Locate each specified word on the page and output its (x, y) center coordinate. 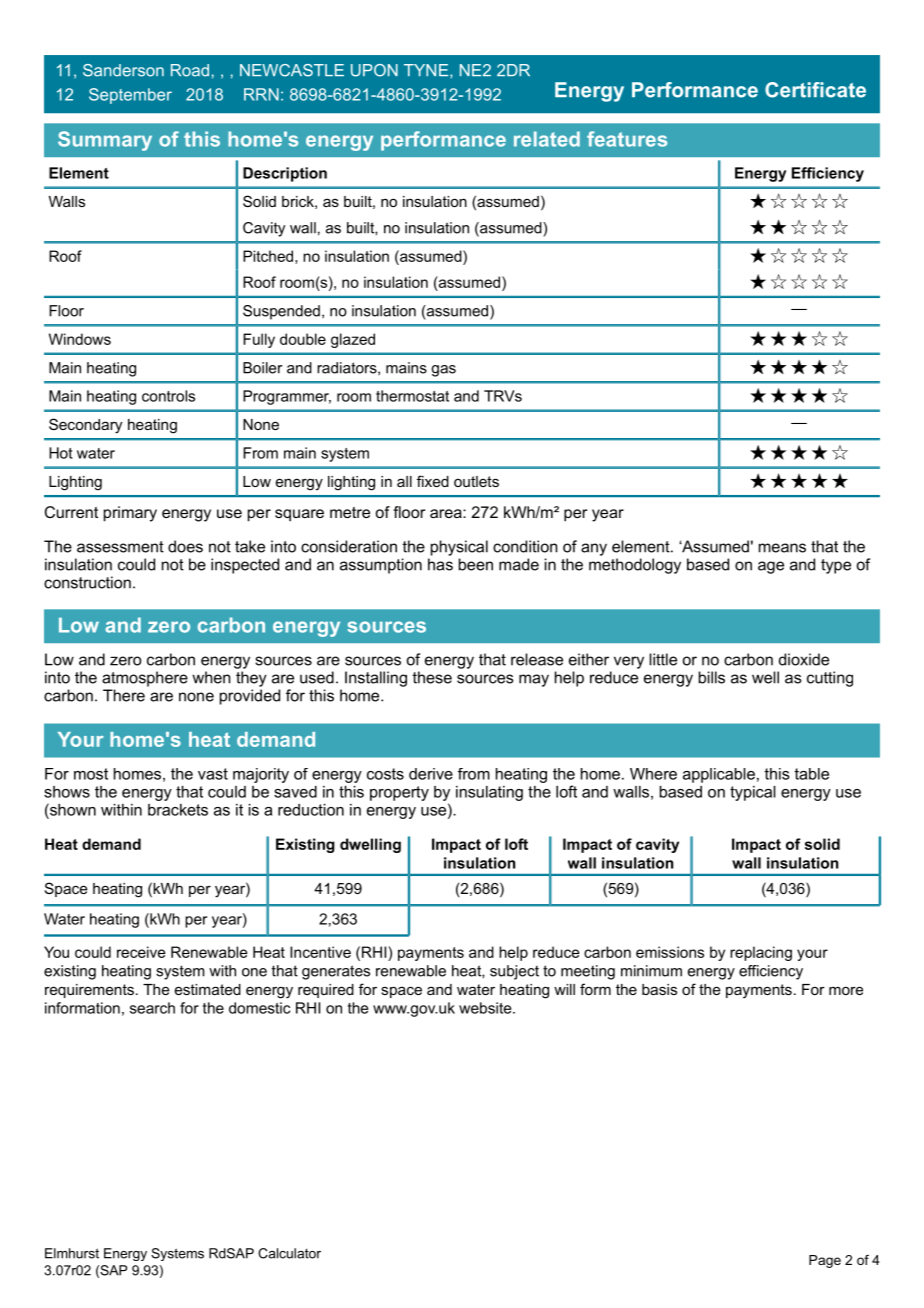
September (130, 96)
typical (753, 793)
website (486, 1008)
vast (213, 774)
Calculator (289, 1253)
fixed (433, 481)
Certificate (815, 90)
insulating (489, 793)
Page (825, 1261)
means (782, 548)
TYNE (427, 70)
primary (130, 514)
